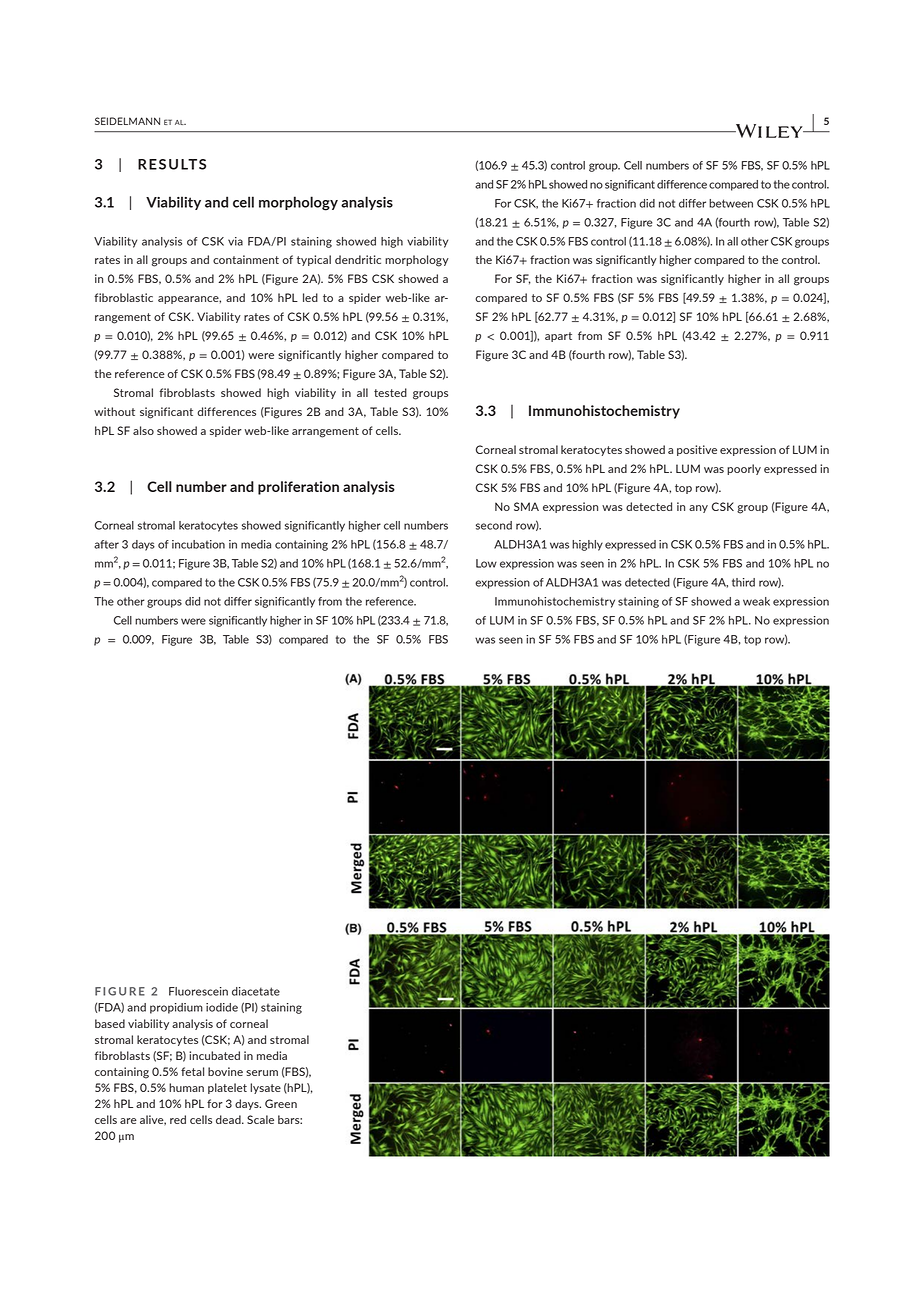  I want to click on serum, so click(262, 1073).
